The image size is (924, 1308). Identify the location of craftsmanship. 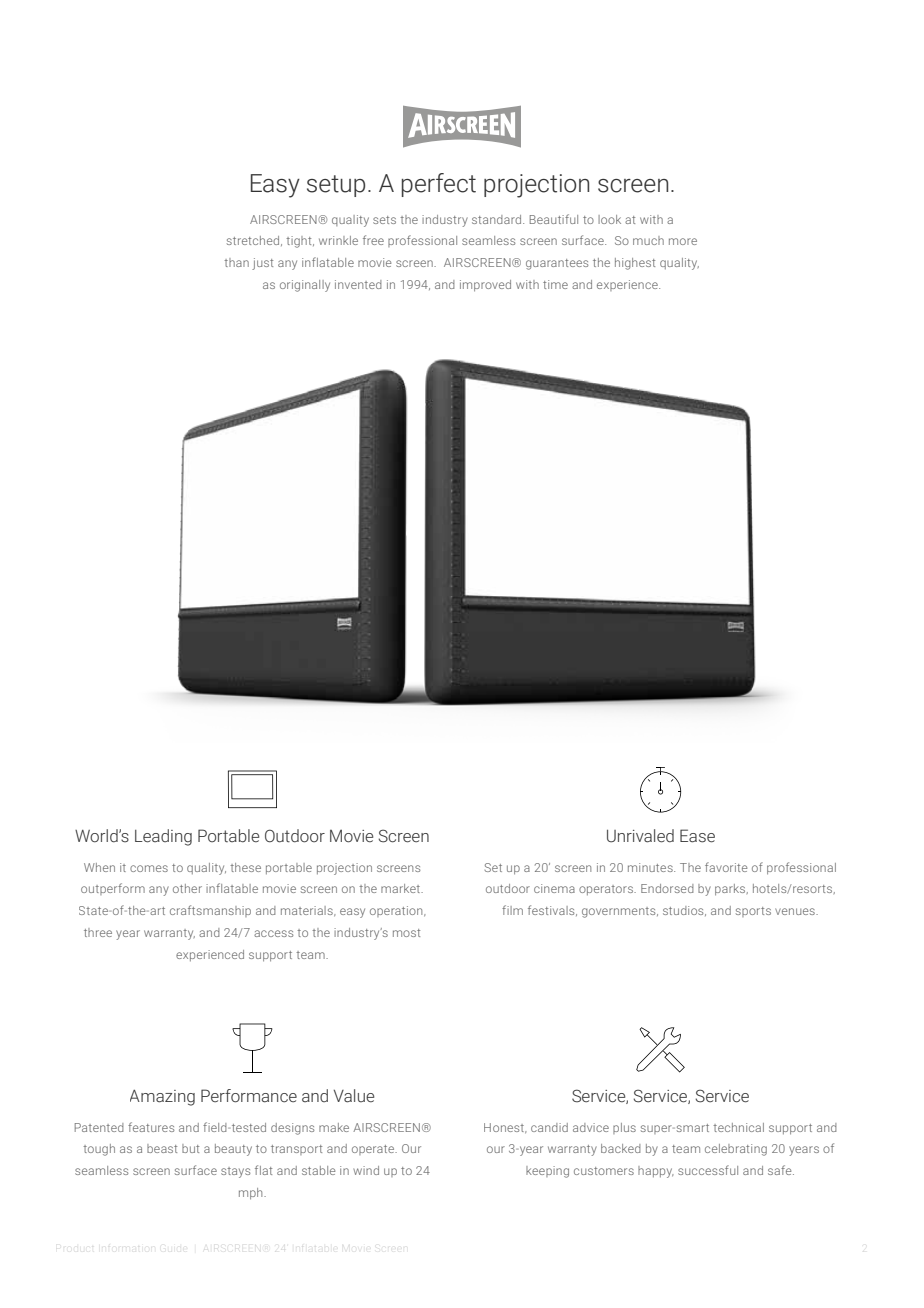
(210, 911).
